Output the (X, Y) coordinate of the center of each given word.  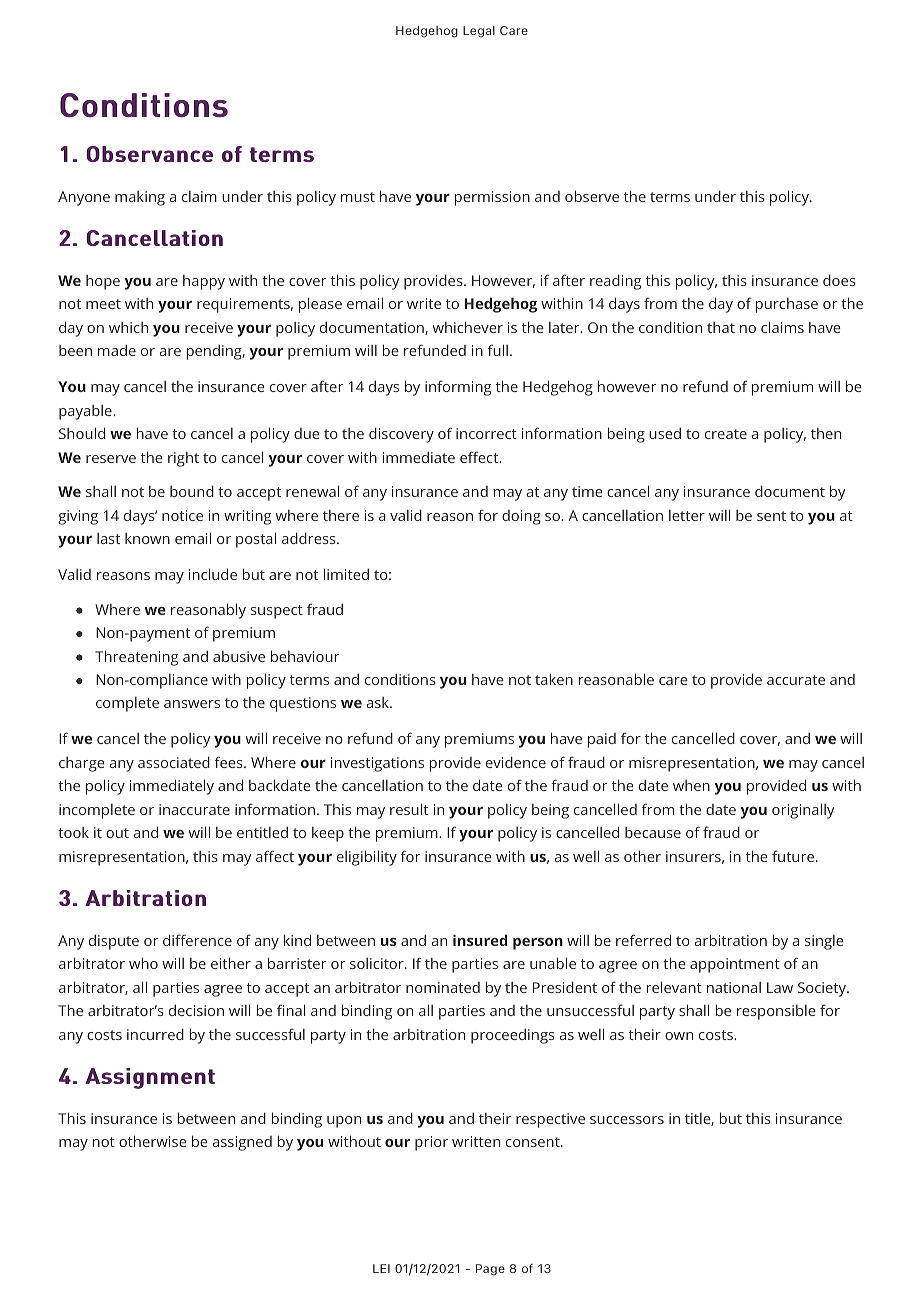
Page (490, 1270)
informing (458, 388)
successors (627, 1120)
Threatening (136, 658)
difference (197, 940)
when (691, 785)
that (721, 327)
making (140, 198)
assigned (242, 1143)
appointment (735, 965)
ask (379, 702)
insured (480, 940)
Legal (479, 32)
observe (592, 196)
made (117, 350)
